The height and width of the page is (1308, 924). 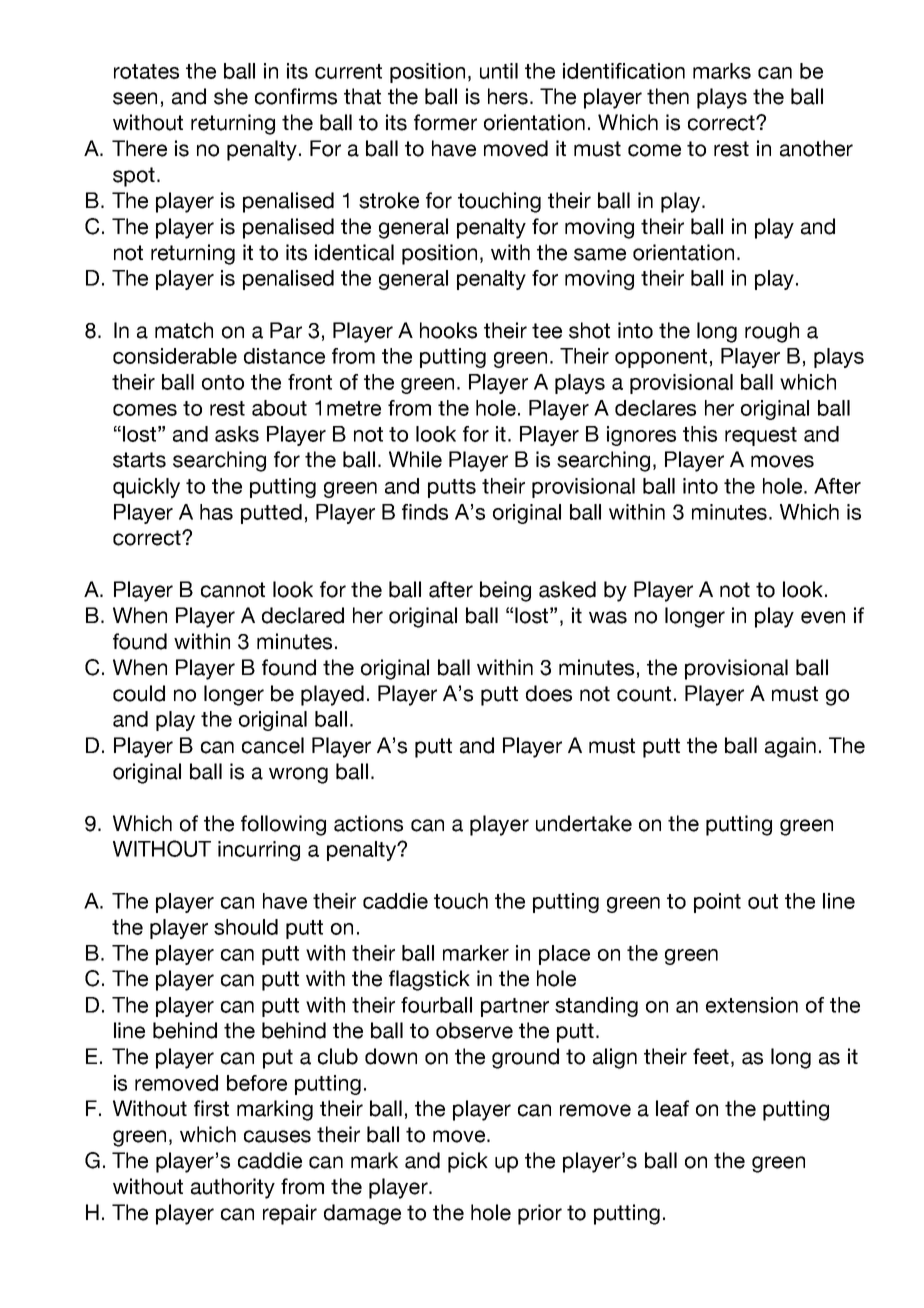 What do you see at coordinates (668, 96) in the page?
I see `then` at bounding box center [668, 96].
